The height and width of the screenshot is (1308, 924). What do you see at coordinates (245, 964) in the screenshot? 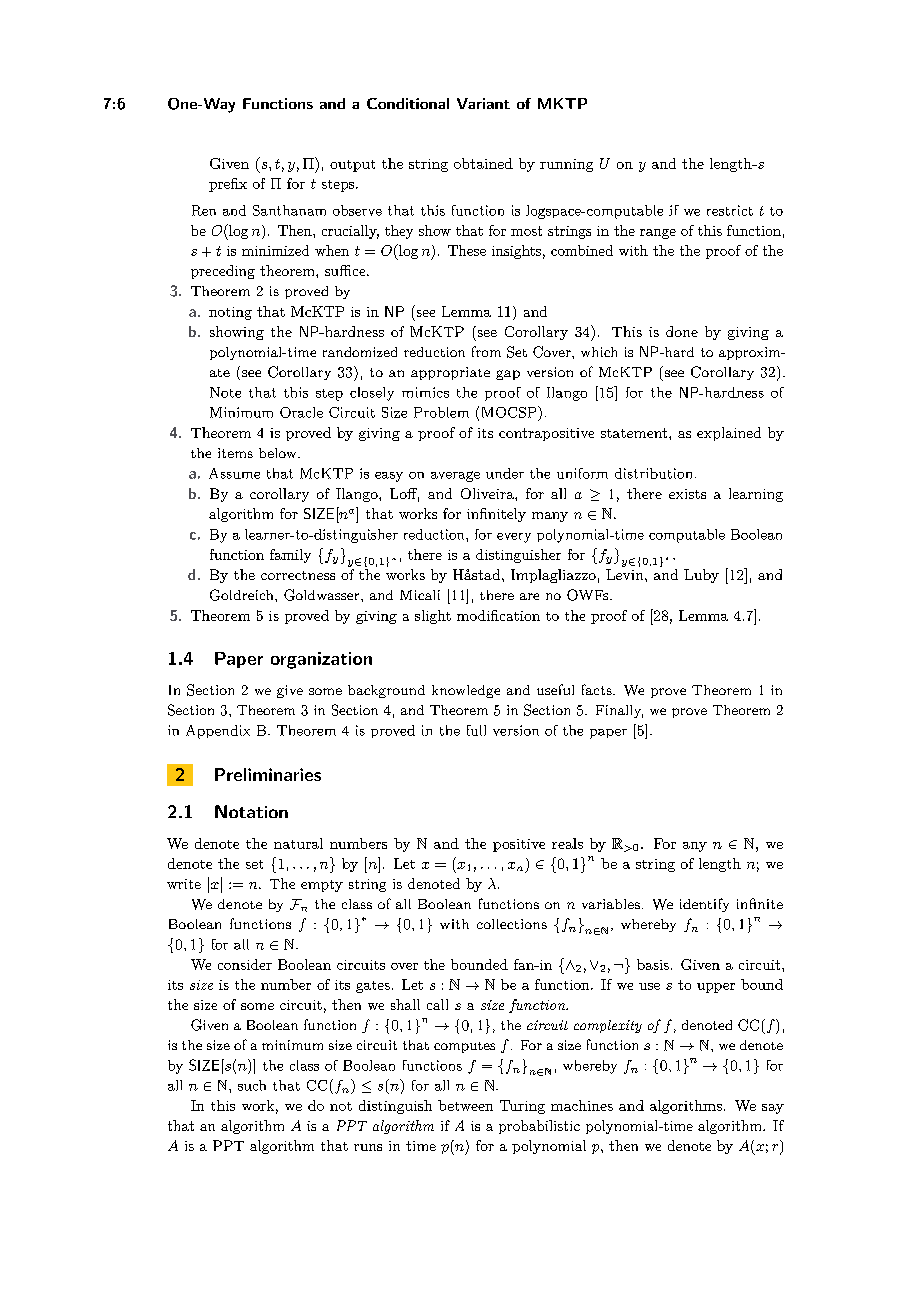
I see `consider` at bounding box center [245, 964].
